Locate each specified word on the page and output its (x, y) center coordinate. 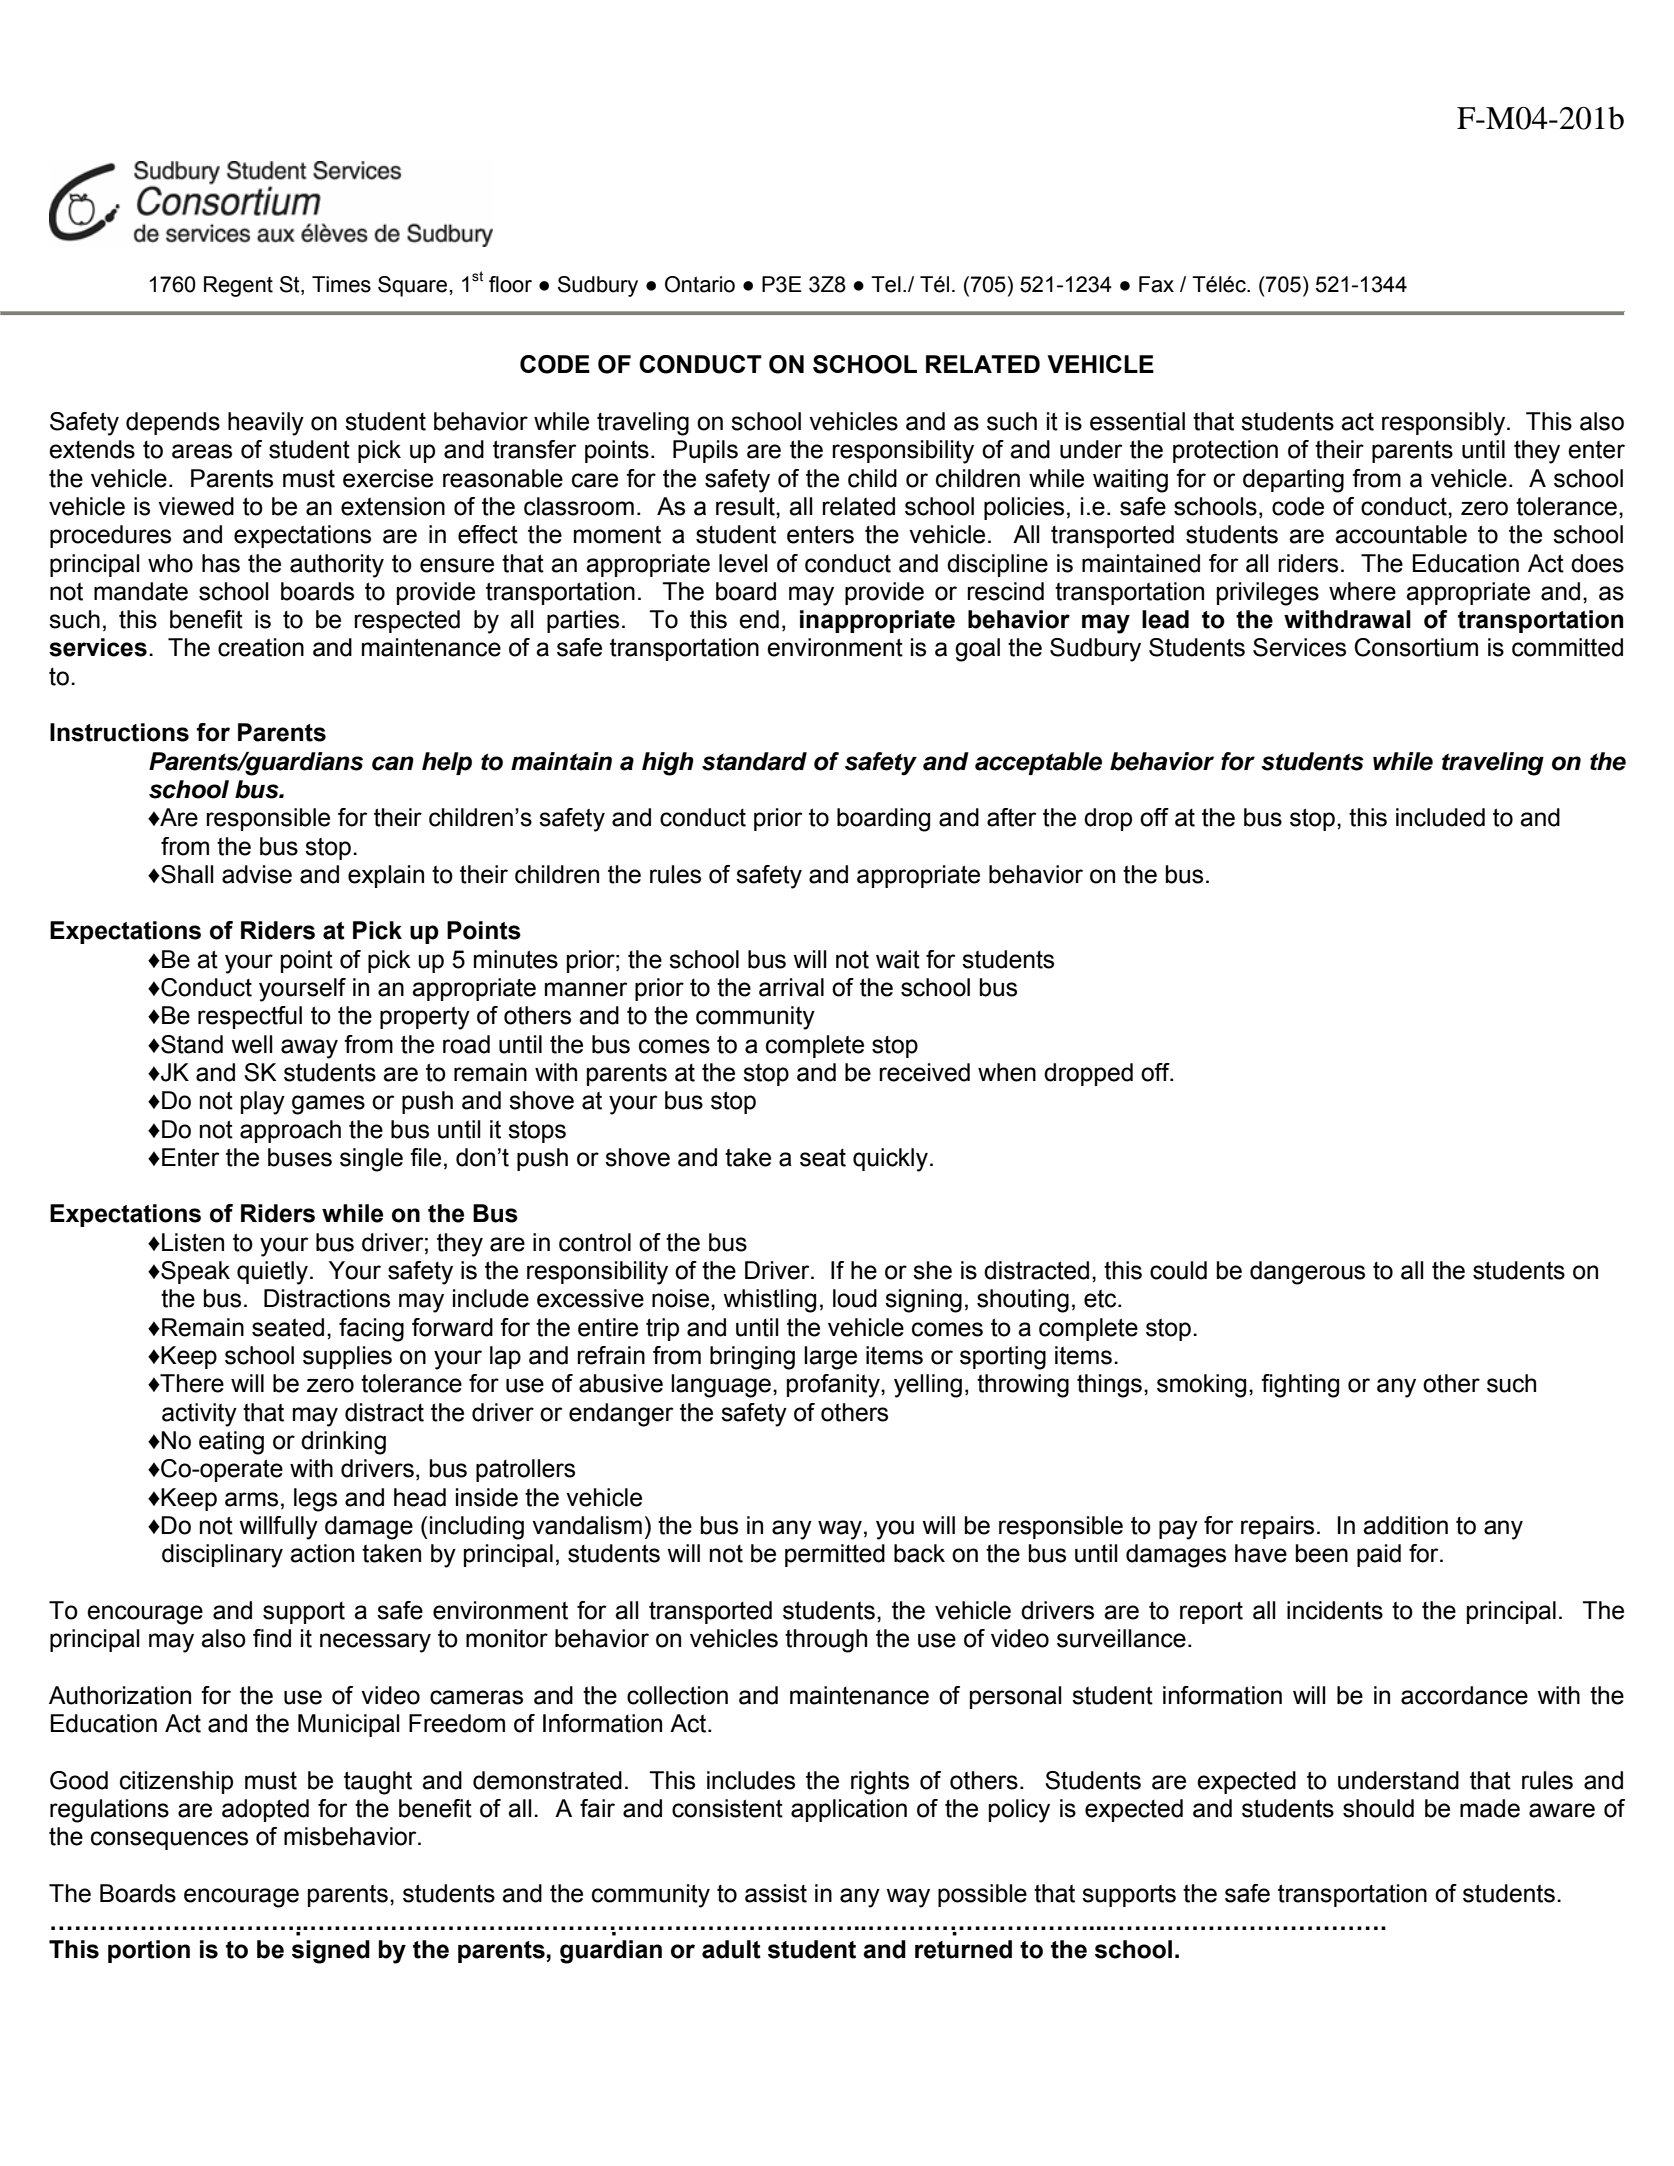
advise (257, 874)
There (191, 1383)
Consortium (1416, 647)
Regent (238, 286)
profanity (834, 1386)
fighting (1300, 1386)
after (1011, 817)
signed (331, 1952)
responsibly (1445, 424)
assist (776, 1893)
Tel (886, 284)
